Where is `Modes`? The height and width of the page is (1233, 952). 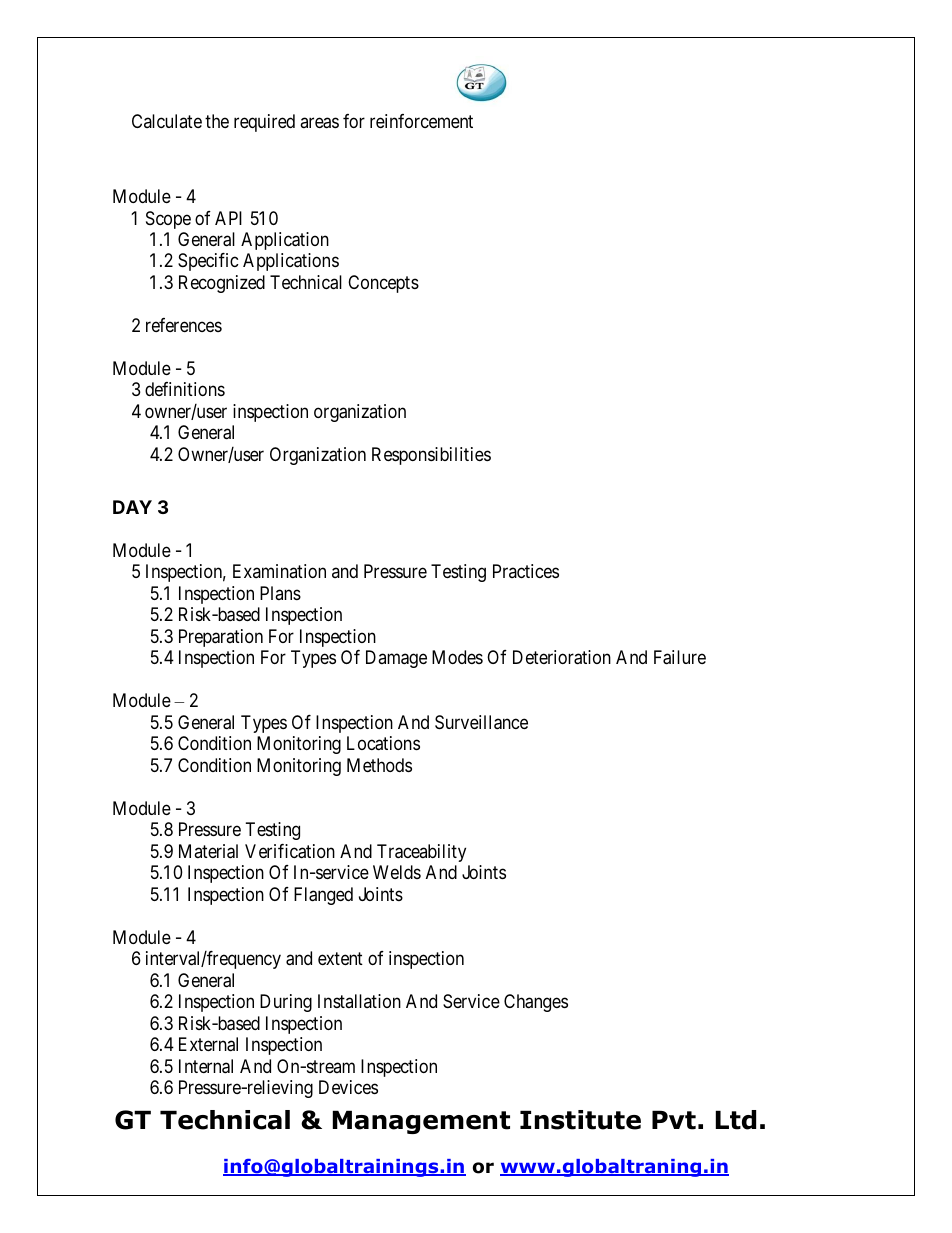 Modes is located at coordinates (457, 657).
